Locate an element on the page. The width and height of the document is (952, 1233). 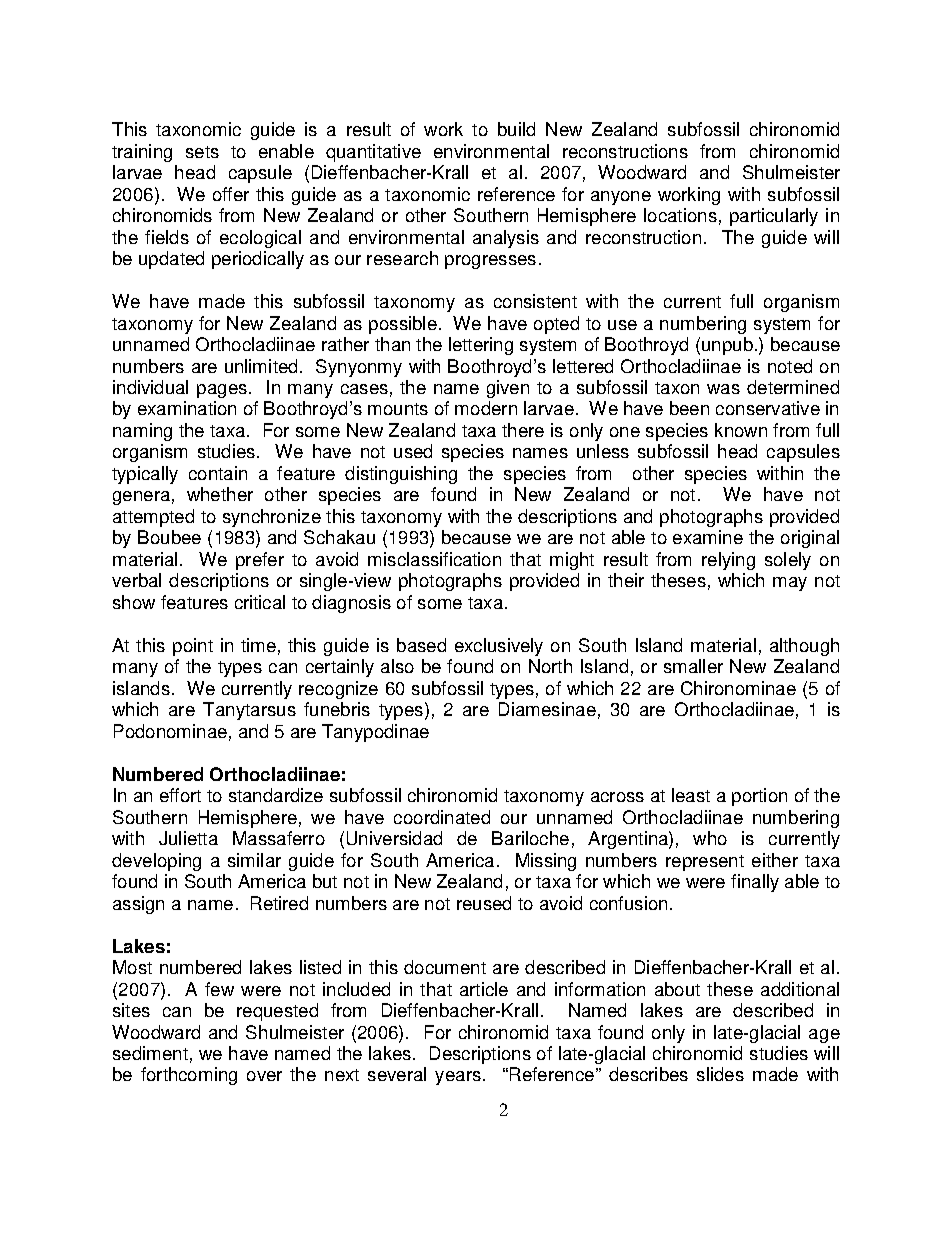
slides is located at coordinates (720, 1074).
